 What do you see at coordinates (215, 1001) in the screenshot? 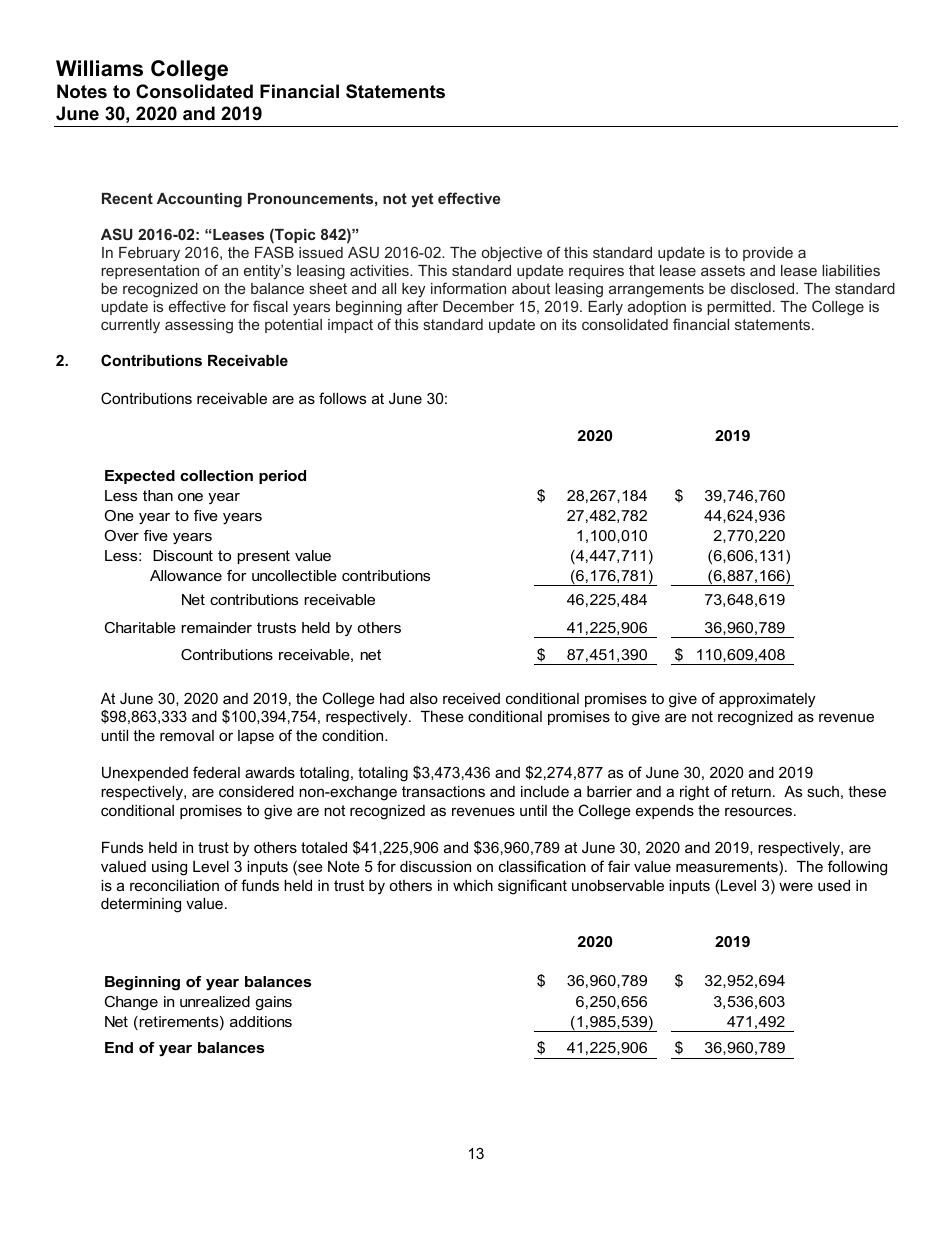
I see `unrealized` at bounding box center [215, 1001].
